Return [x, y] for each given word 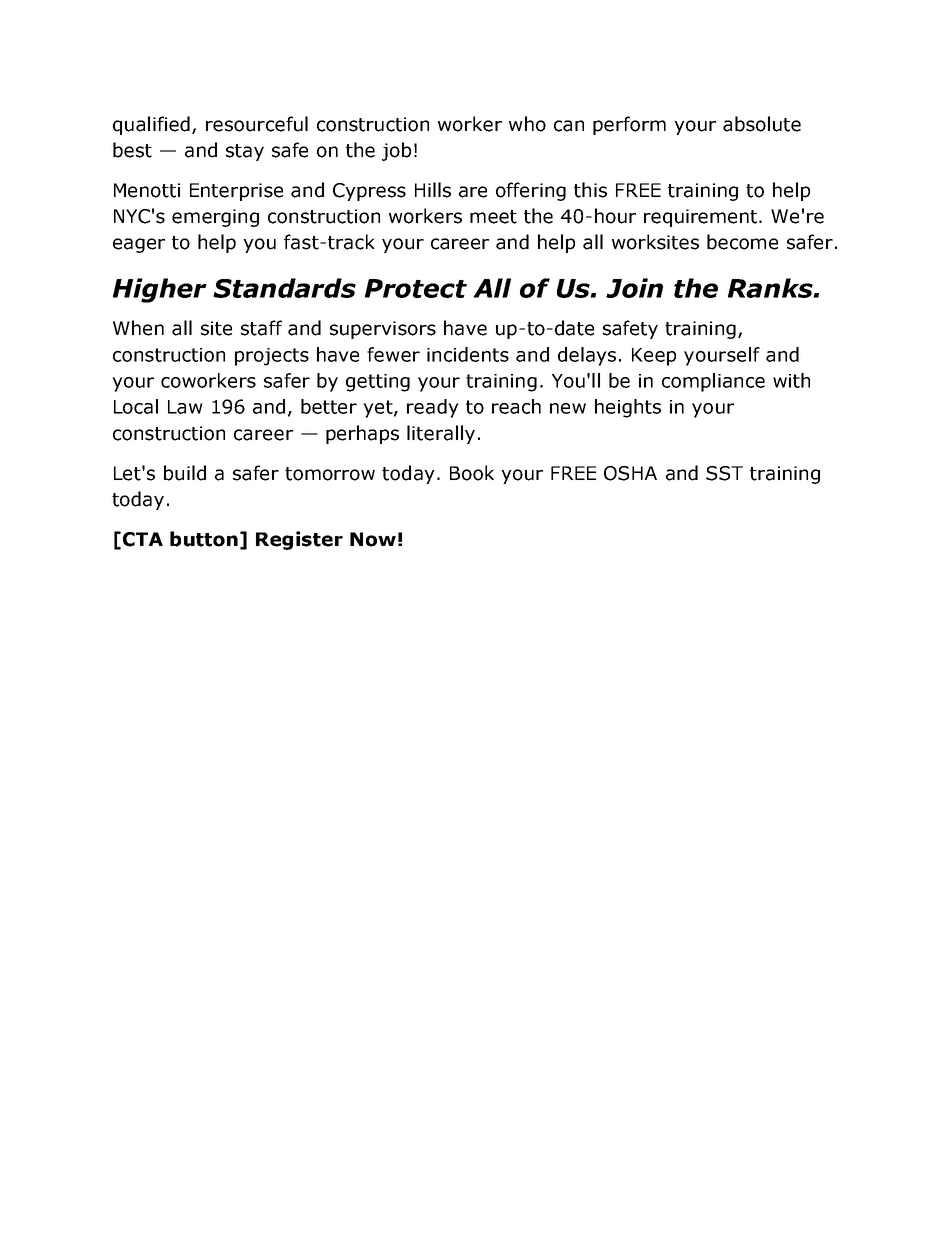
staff [261, 328]
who [527, 124]
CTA [143, 539]
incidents [468, 354]
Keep [654, 357]
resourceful [257, 124]
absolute [762, 124]
